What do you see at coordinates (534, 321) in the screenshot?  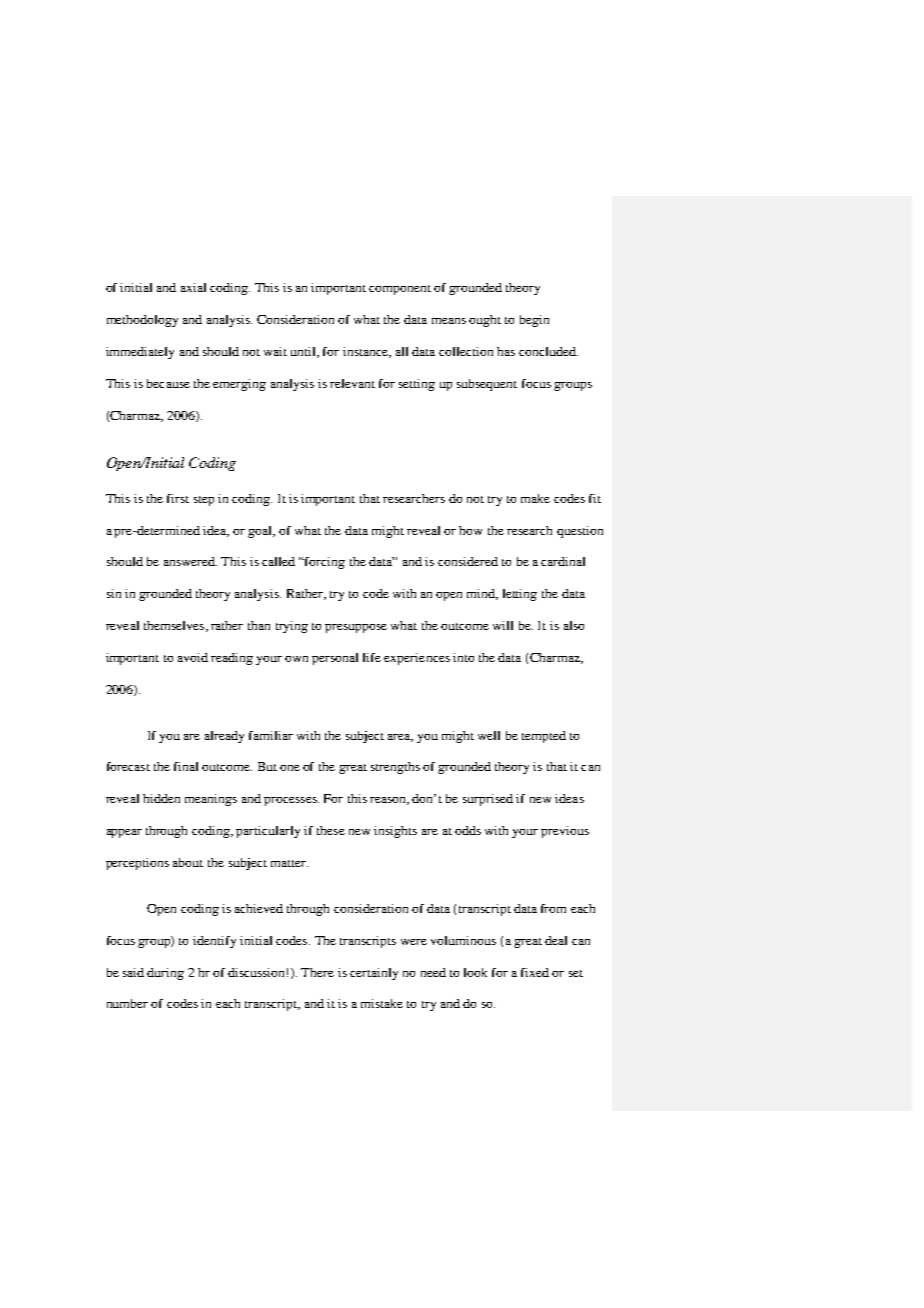 I see `begin` at bounding box center [534, 321].
